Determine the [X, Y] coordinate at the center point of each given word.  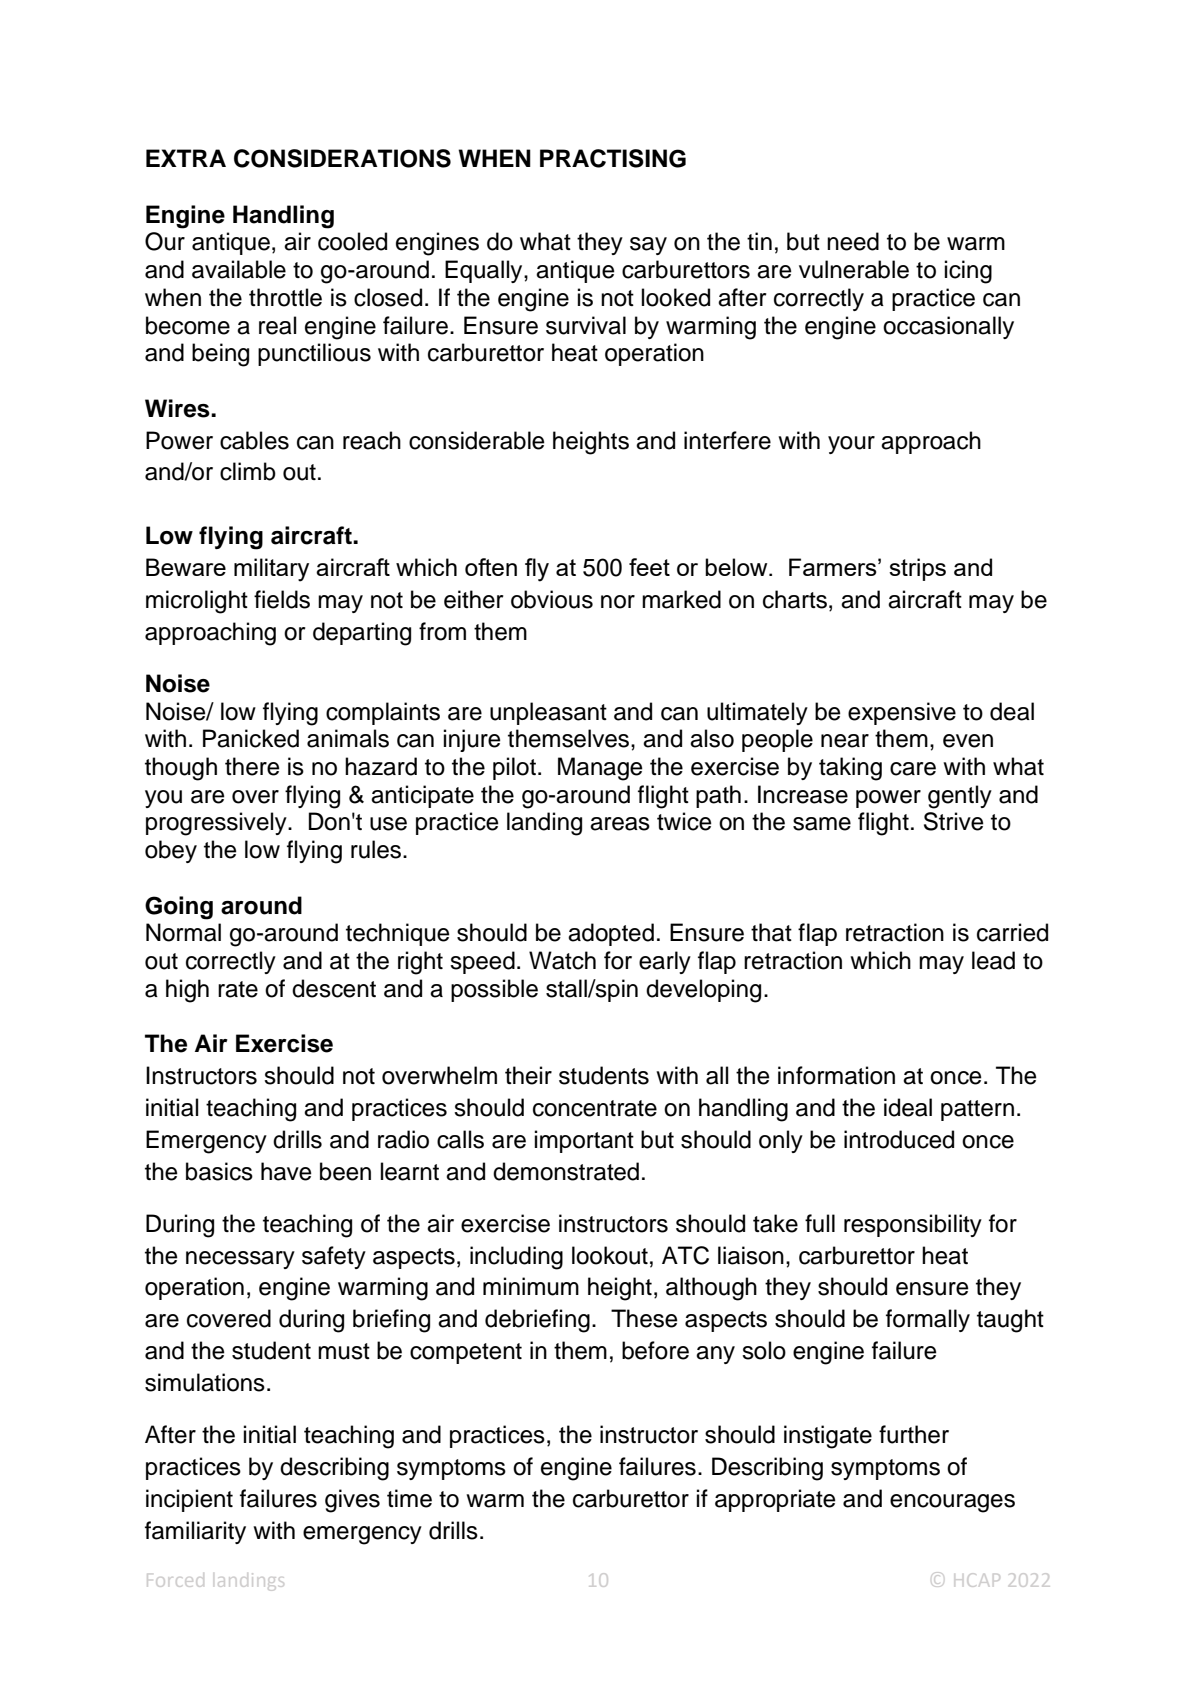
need [853, 241]
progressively [217, 824]
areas [620, 824]
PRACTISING [613, 158]
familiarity [195, 1532]
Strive [954, 821]
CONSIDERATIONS [342, 158]
